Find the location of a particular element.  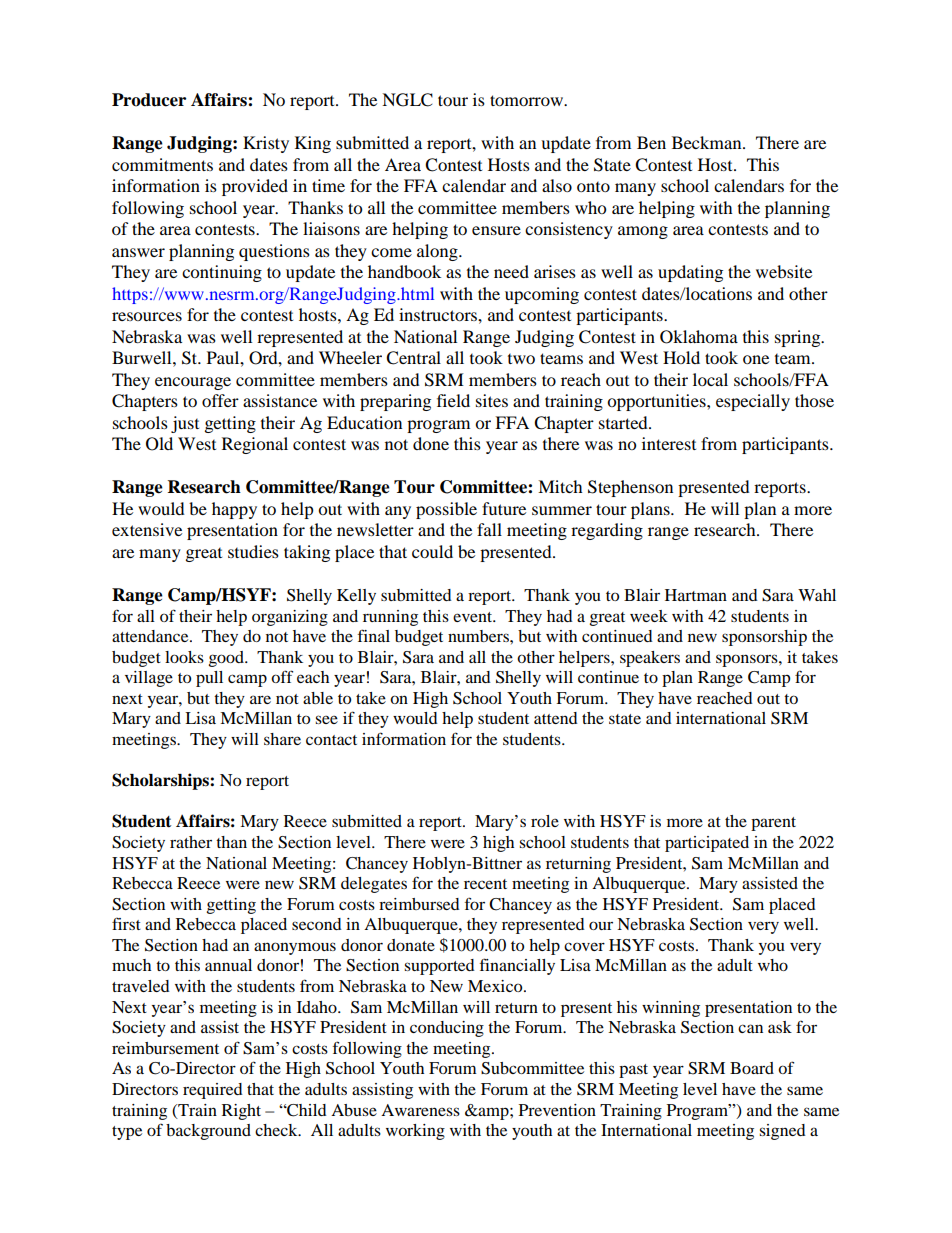

tomorrow is located at coordinates (528, 100).
